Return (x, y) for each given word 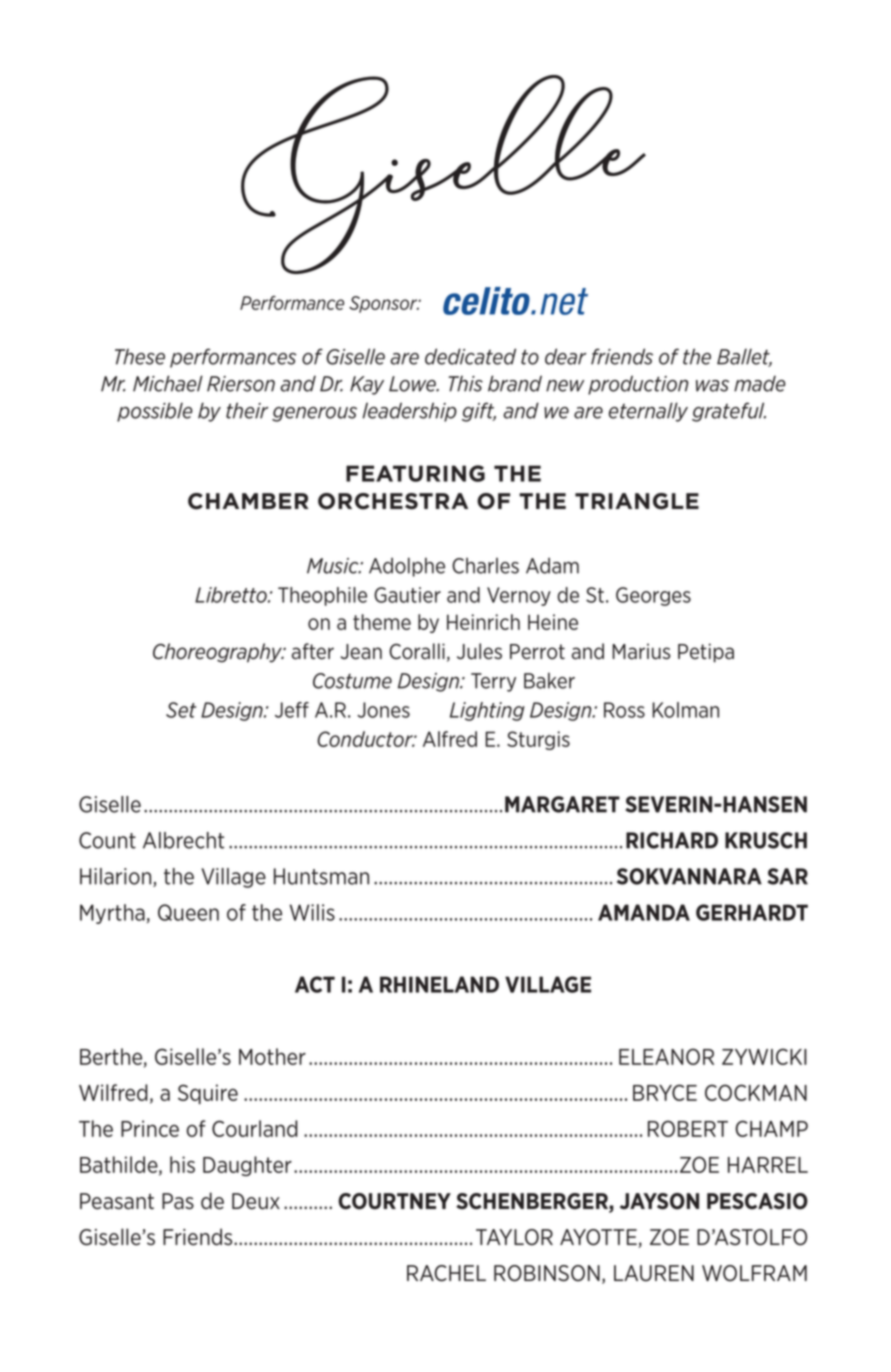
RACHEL (446, 1273)
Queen (188, 912)
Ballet (744, 358)
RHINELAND (439, 984)
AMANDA (644, 912)
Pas (178, 1201)
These (140, 357)
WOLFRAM (754, 1273)
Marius (641, 651)
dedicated (470, 356)
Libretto (232, 595)
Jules (479, 651)
